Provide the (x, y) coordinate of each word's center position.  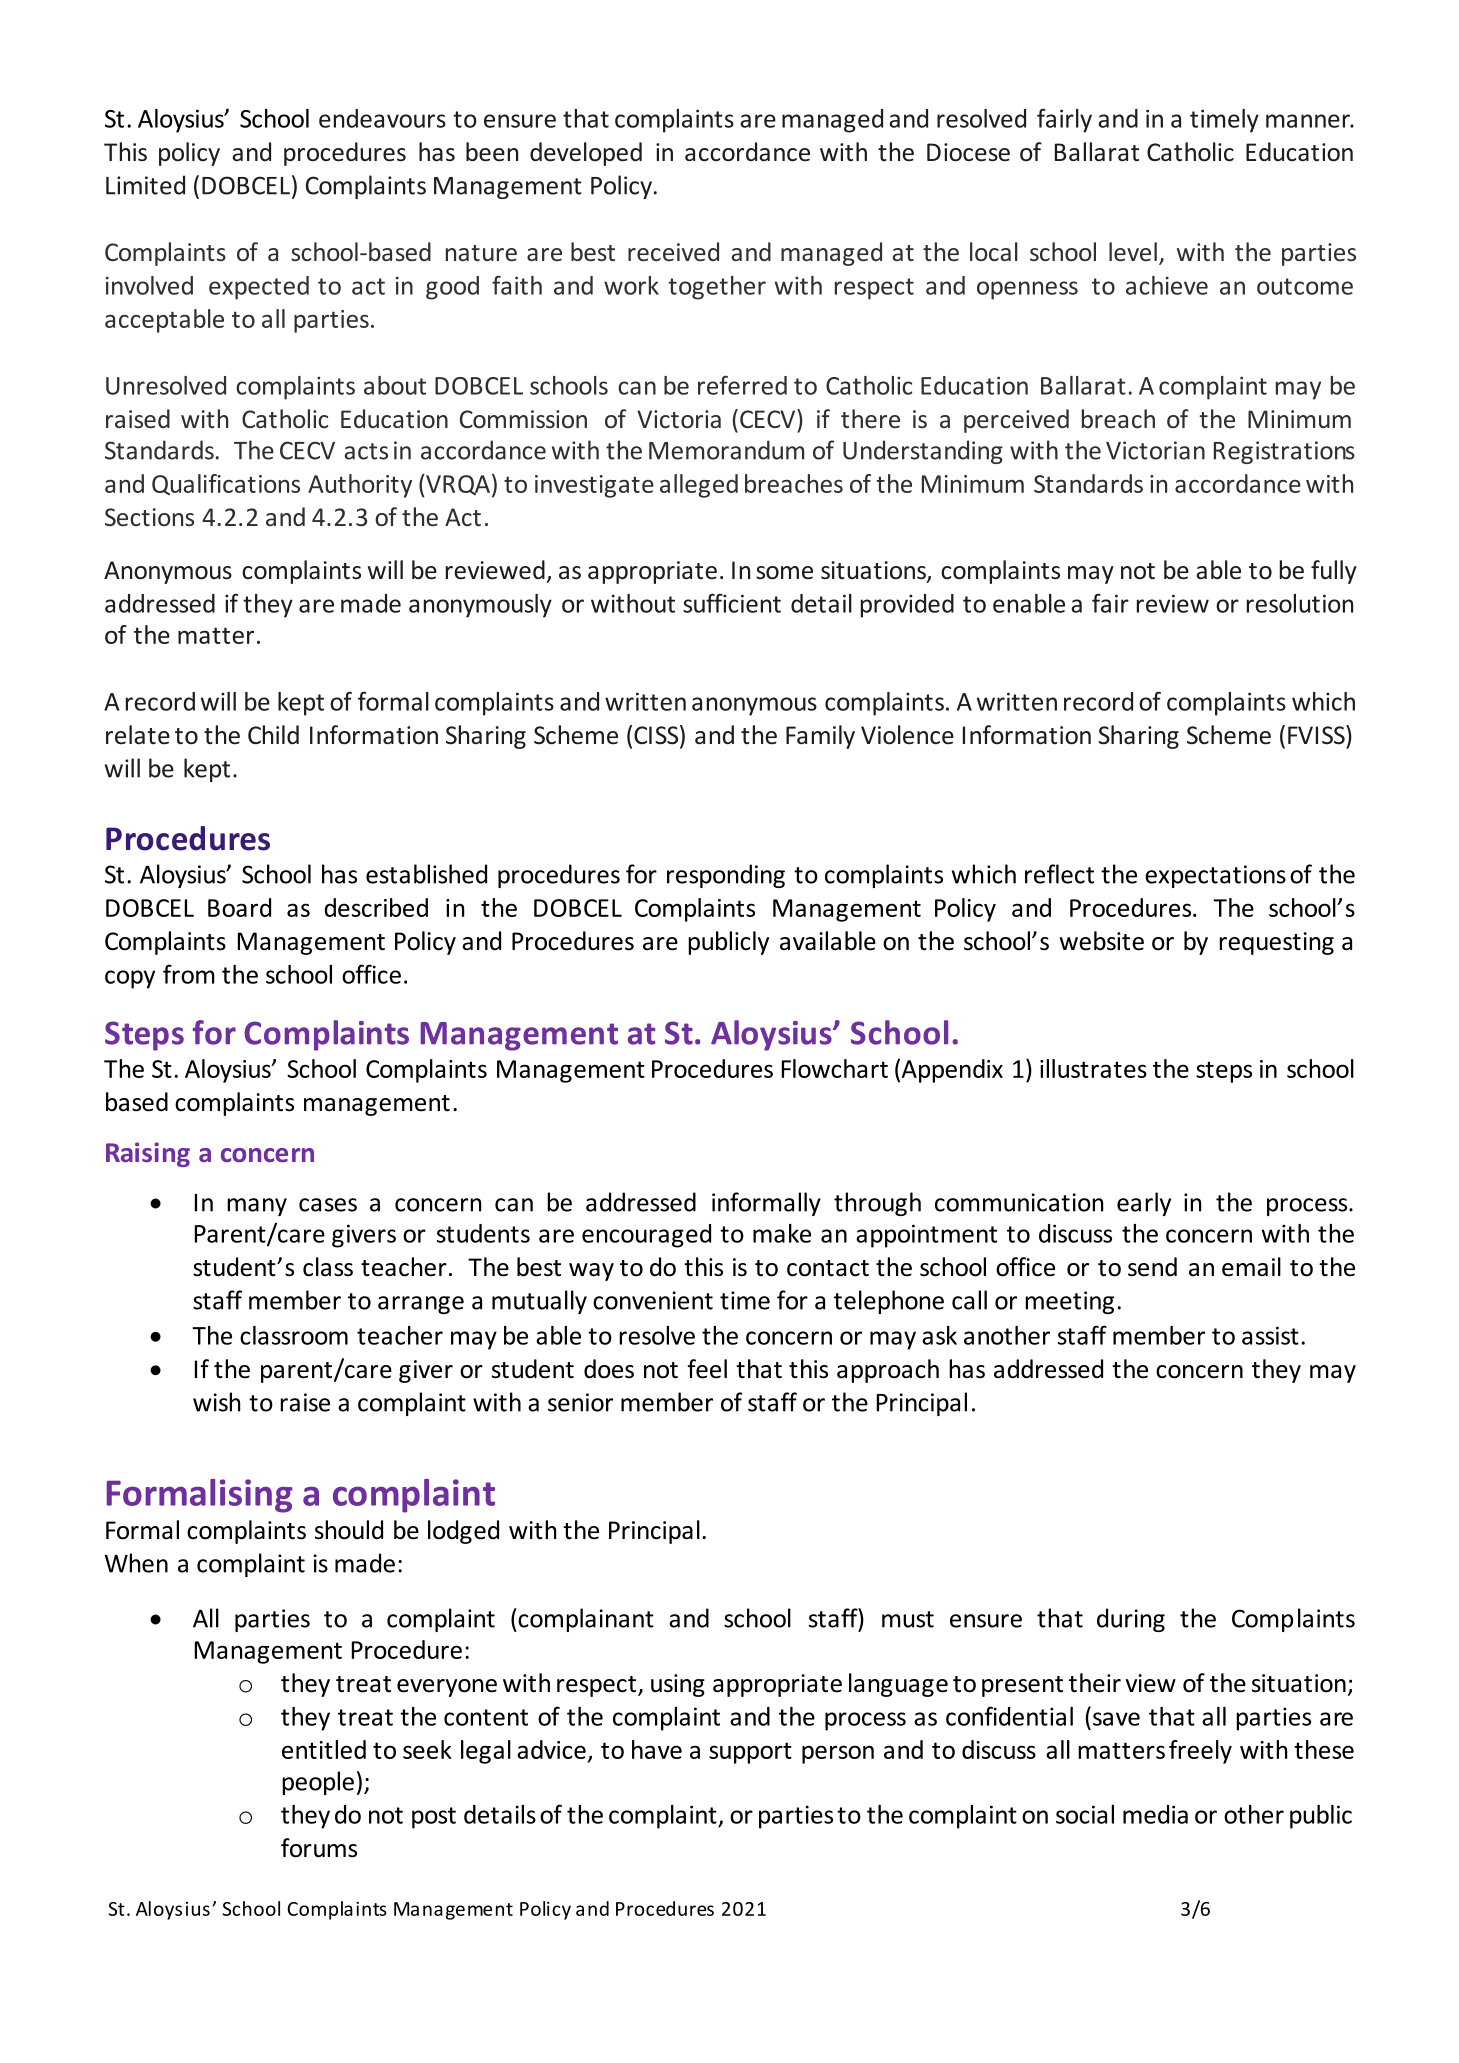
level (1133, 251)
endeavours (382, 118)
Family (820, 737)
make (782, 1233)
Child (273, 735)
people (318, 1783)
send (1152, 1267)
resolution (1300, 603)
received (673, 251)
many (257, 1207)
